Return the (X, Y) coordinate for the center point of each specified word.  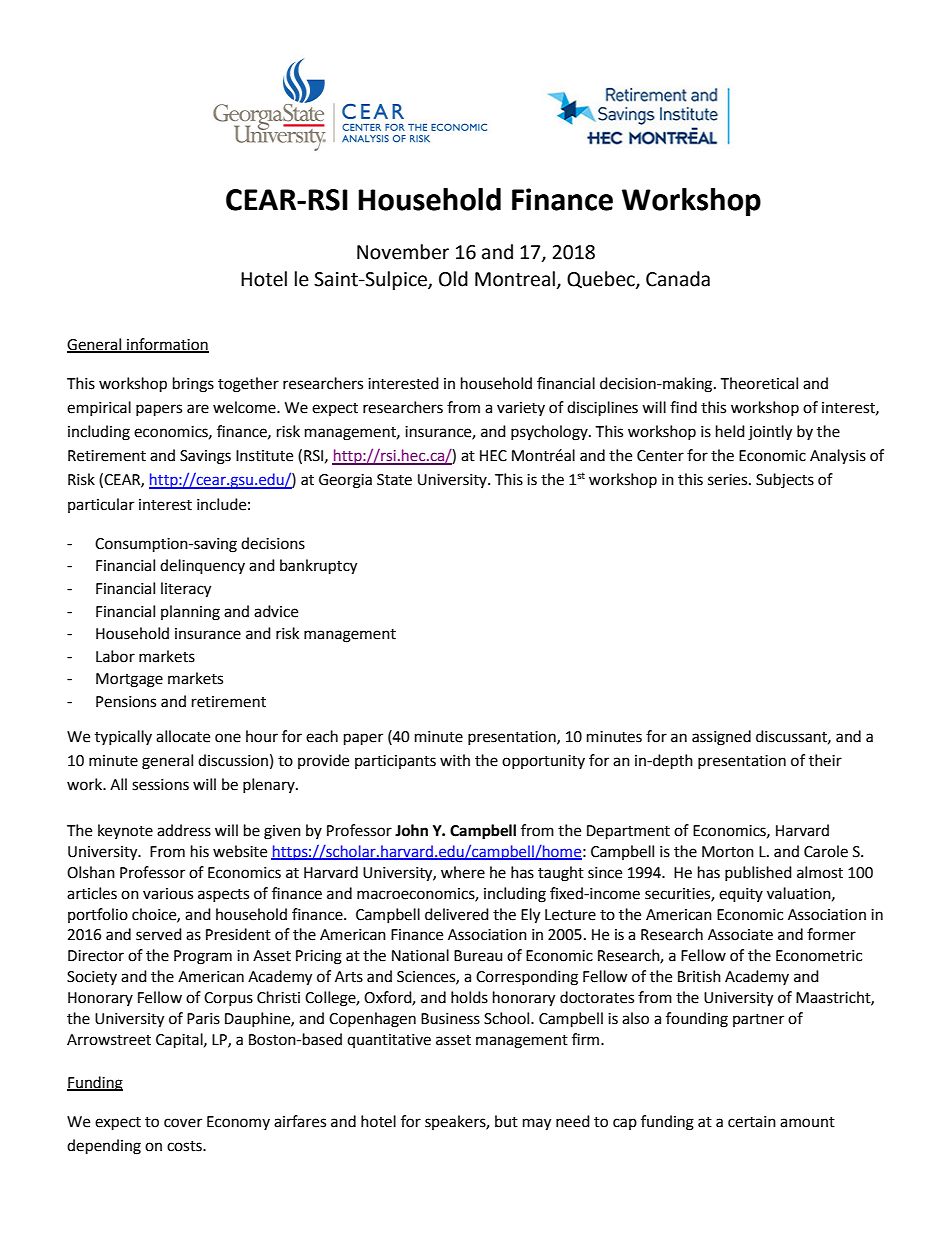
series (729, 480)
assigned (721, 738)
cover (183, 1123)
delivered (457, 914)
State (394, 480)
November (403, 252)
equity (741, 895)
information (167, 345)
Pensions (126, 702)
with (455, 760)
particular (101, 505)
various (168, 894)
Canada (678, 279)
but (506, 1121)
